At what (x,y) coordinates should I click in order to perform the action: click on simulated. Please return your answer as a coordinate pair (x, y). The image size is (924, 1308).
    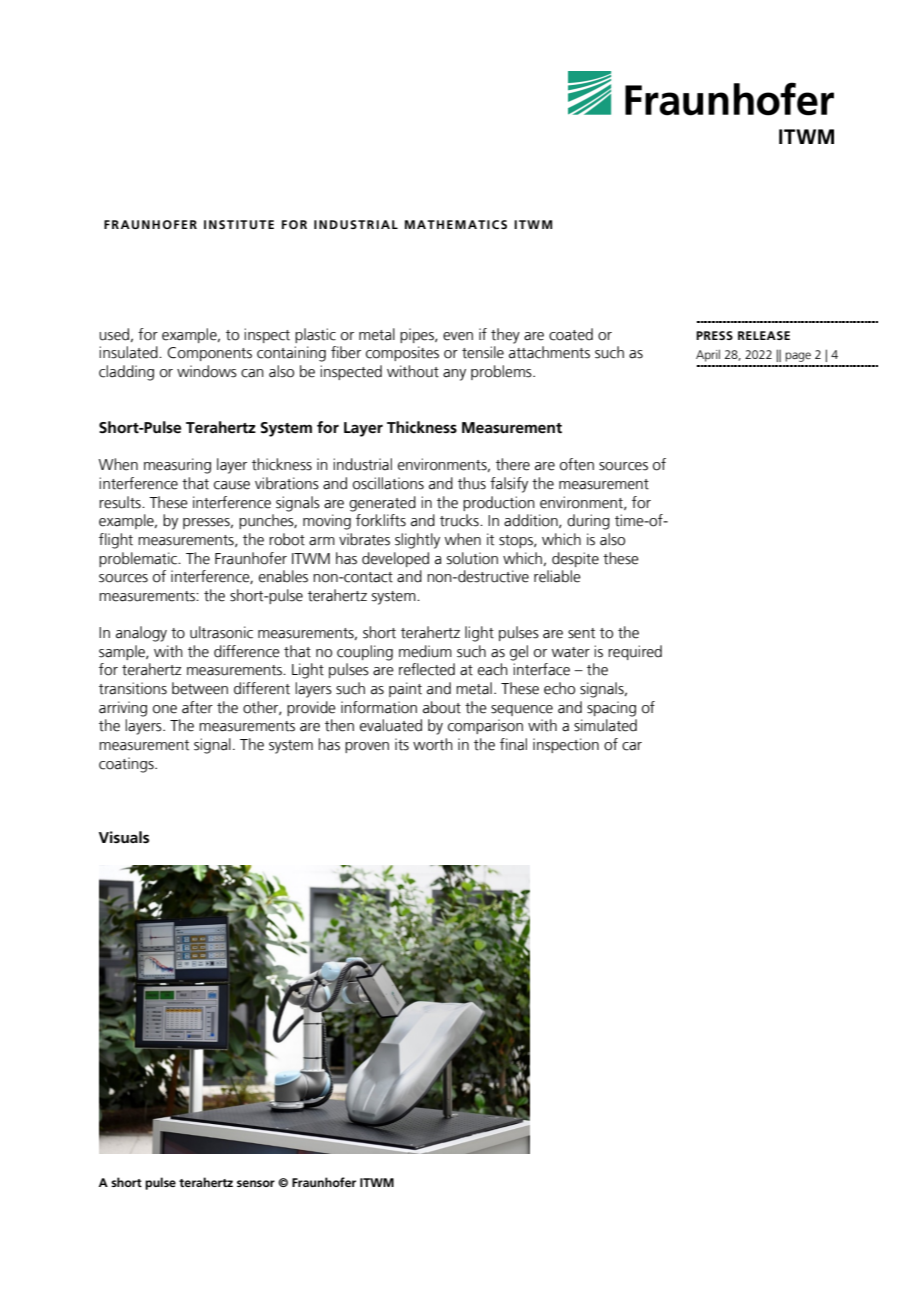
    Looking at the image, I should click on (605, 725).
